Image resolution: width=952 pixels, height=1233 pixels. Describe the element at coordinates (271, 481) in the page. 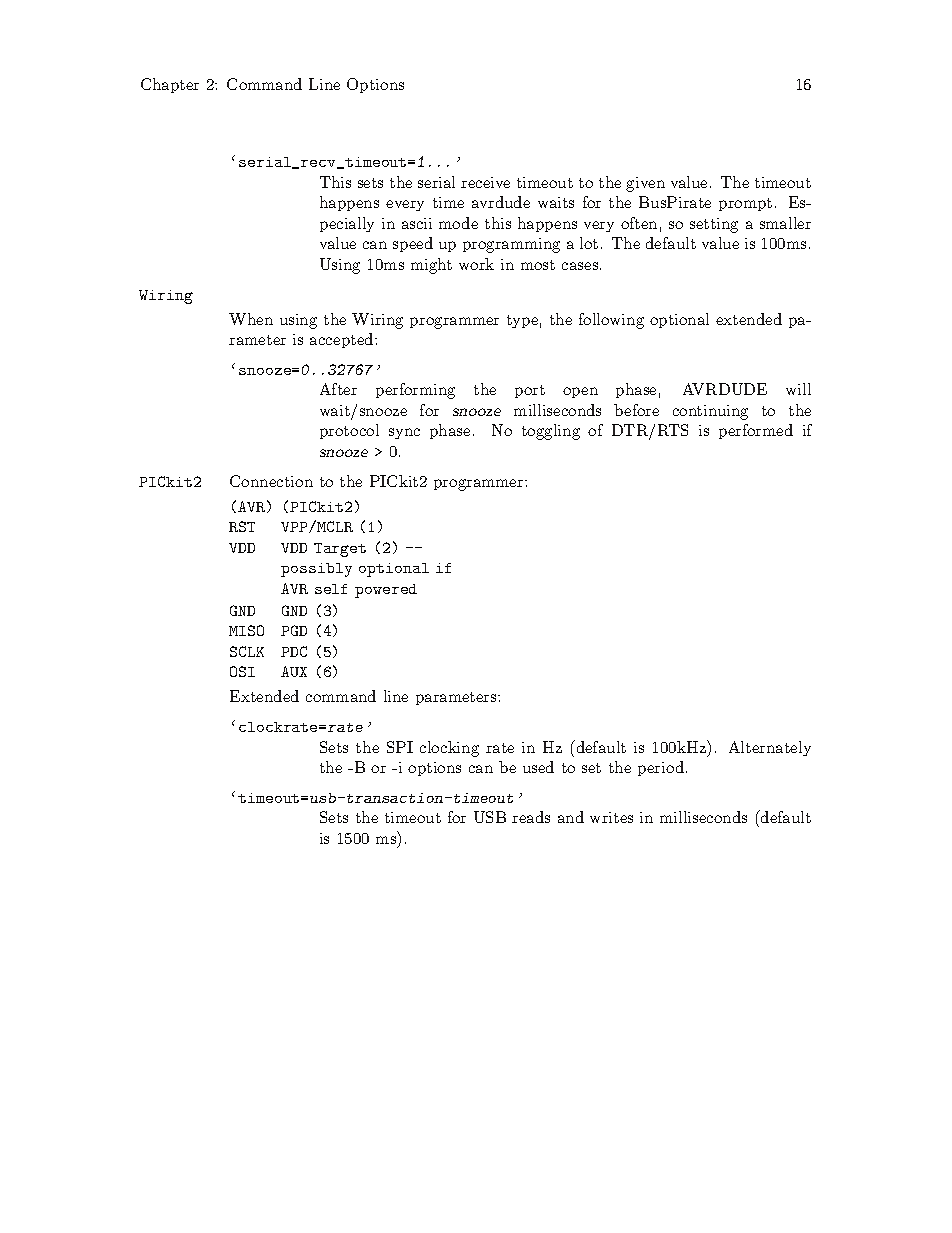

I see `Connection` at that location.
